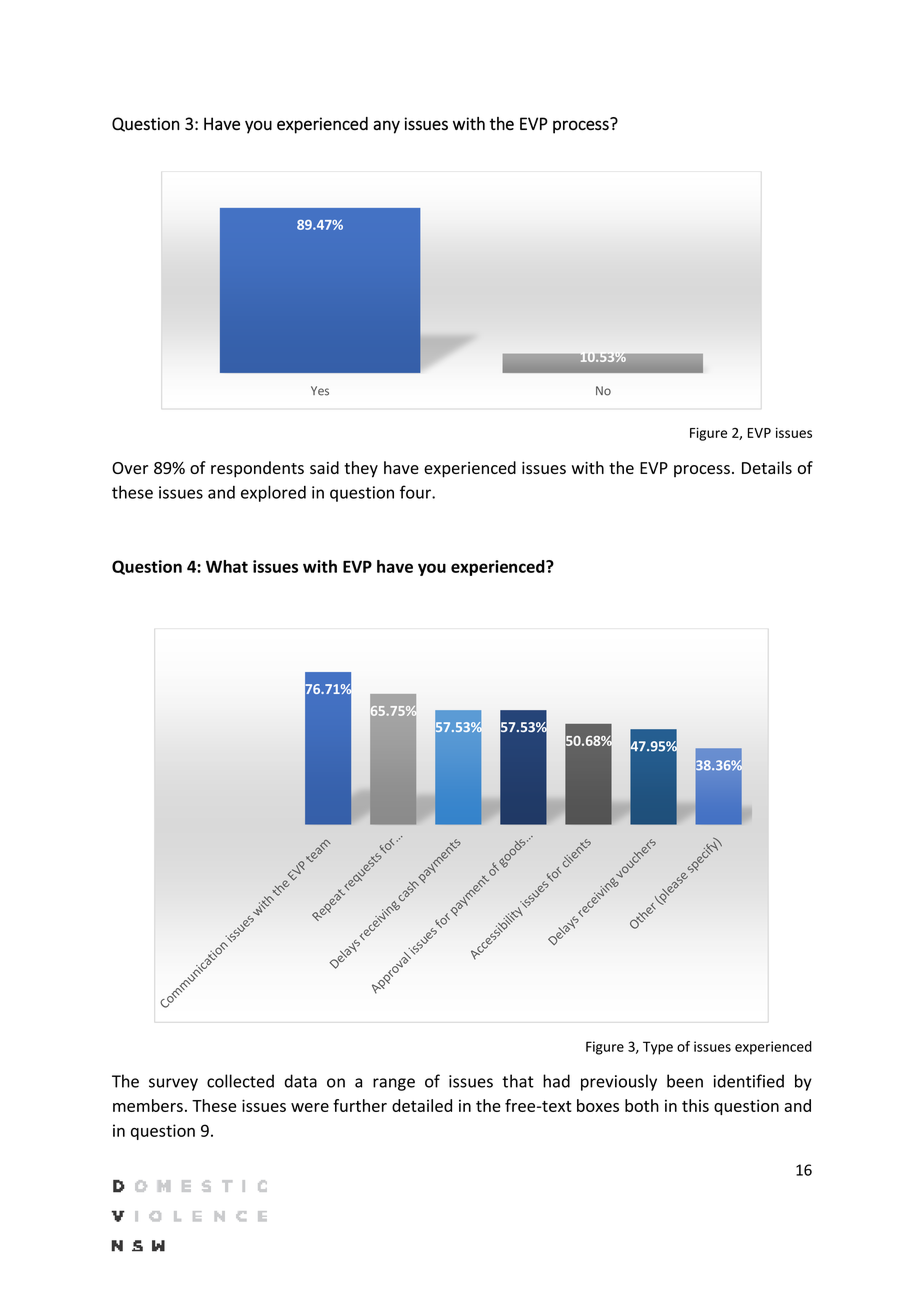 This screenshot has width=924, height=1308. What do you see at coordinates (416, 492) in the screenshot?
I see `four` at bounding box center [416, 492].
